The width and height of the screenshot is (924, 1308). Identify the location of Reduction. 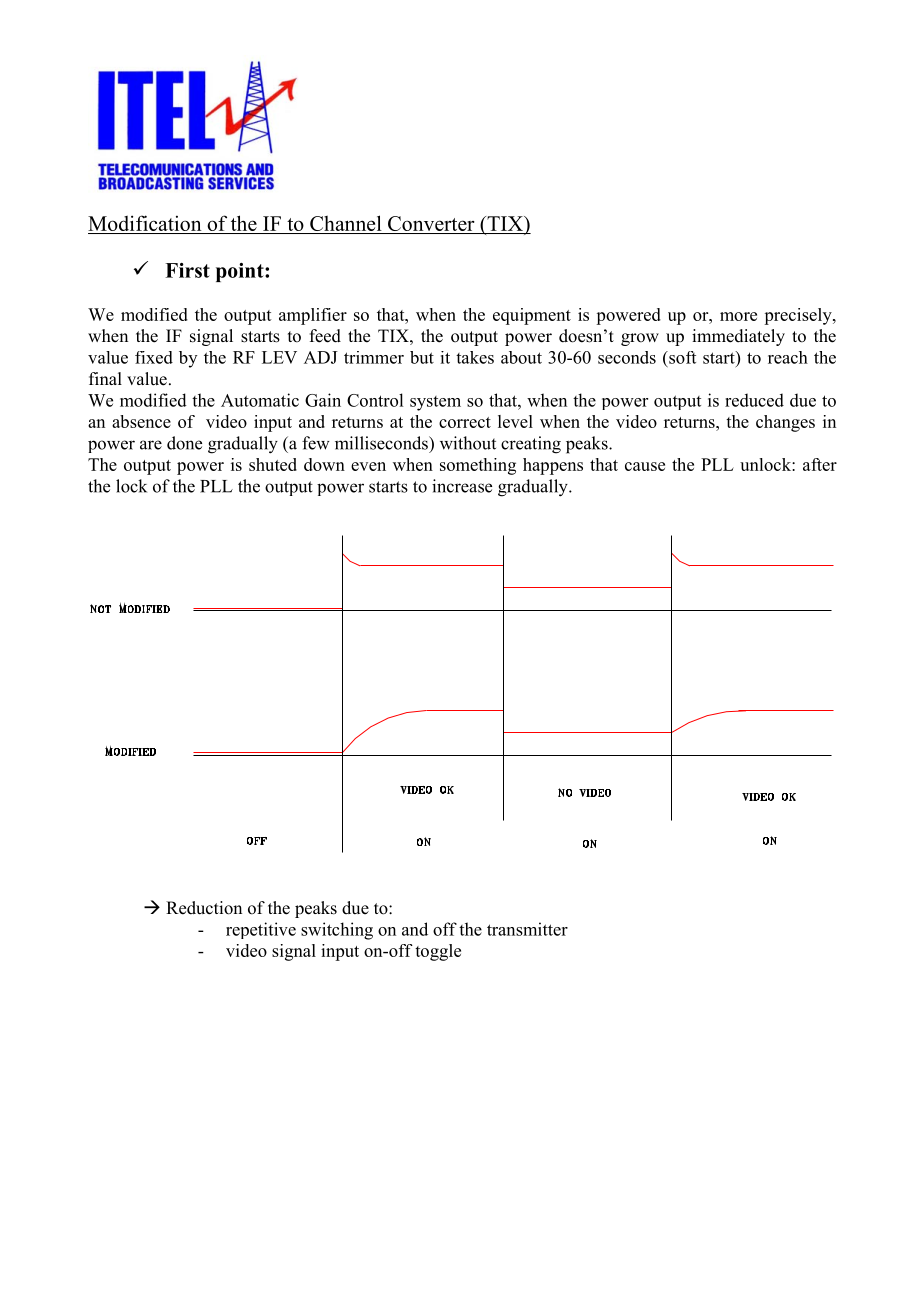
(204, 908).
